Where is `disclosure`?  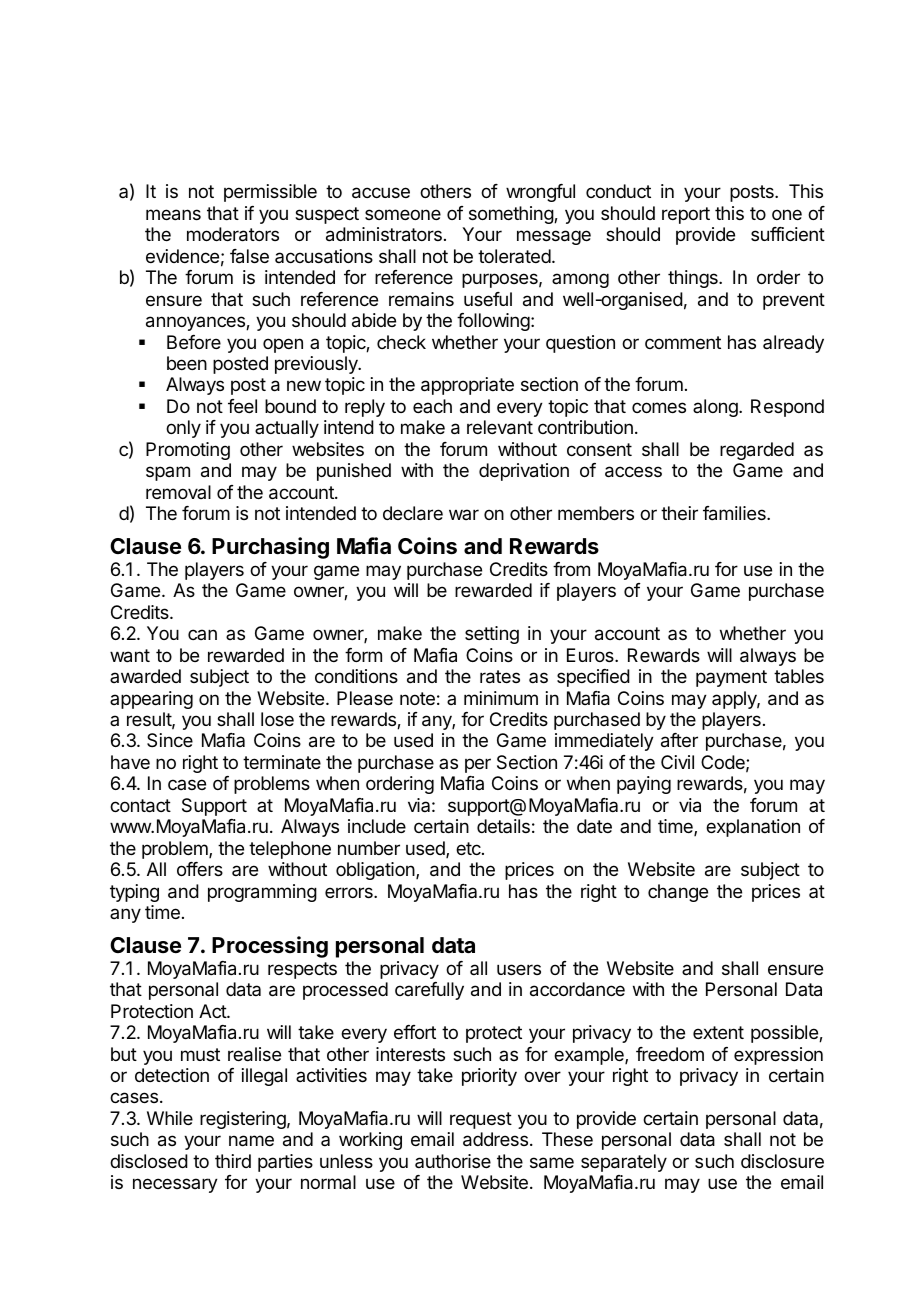 disclosure is located at coordinates (782, 1161).
